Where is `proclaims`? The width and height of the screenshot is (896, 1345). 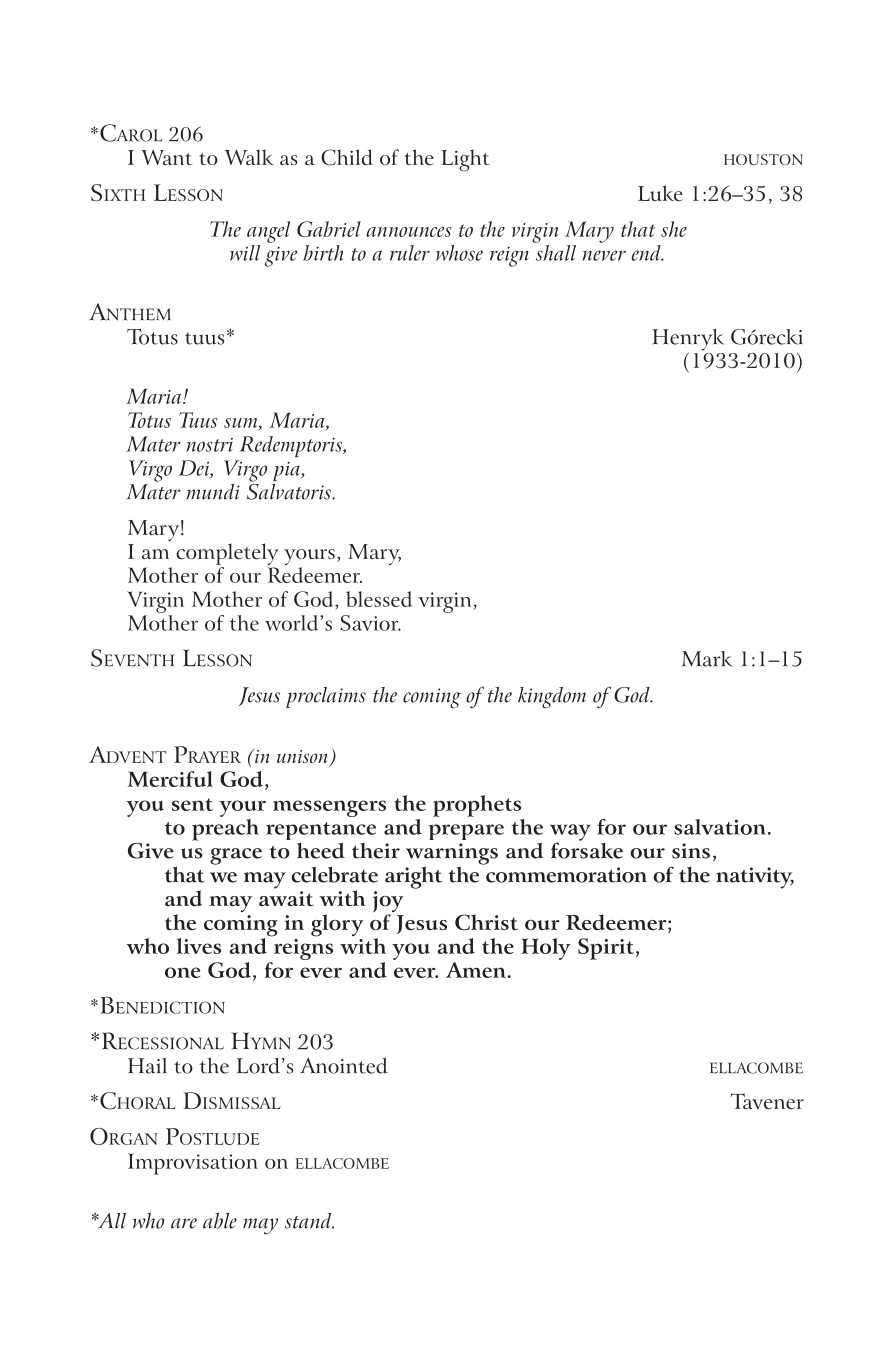 proclaims is located at coordinates (326, 697).
